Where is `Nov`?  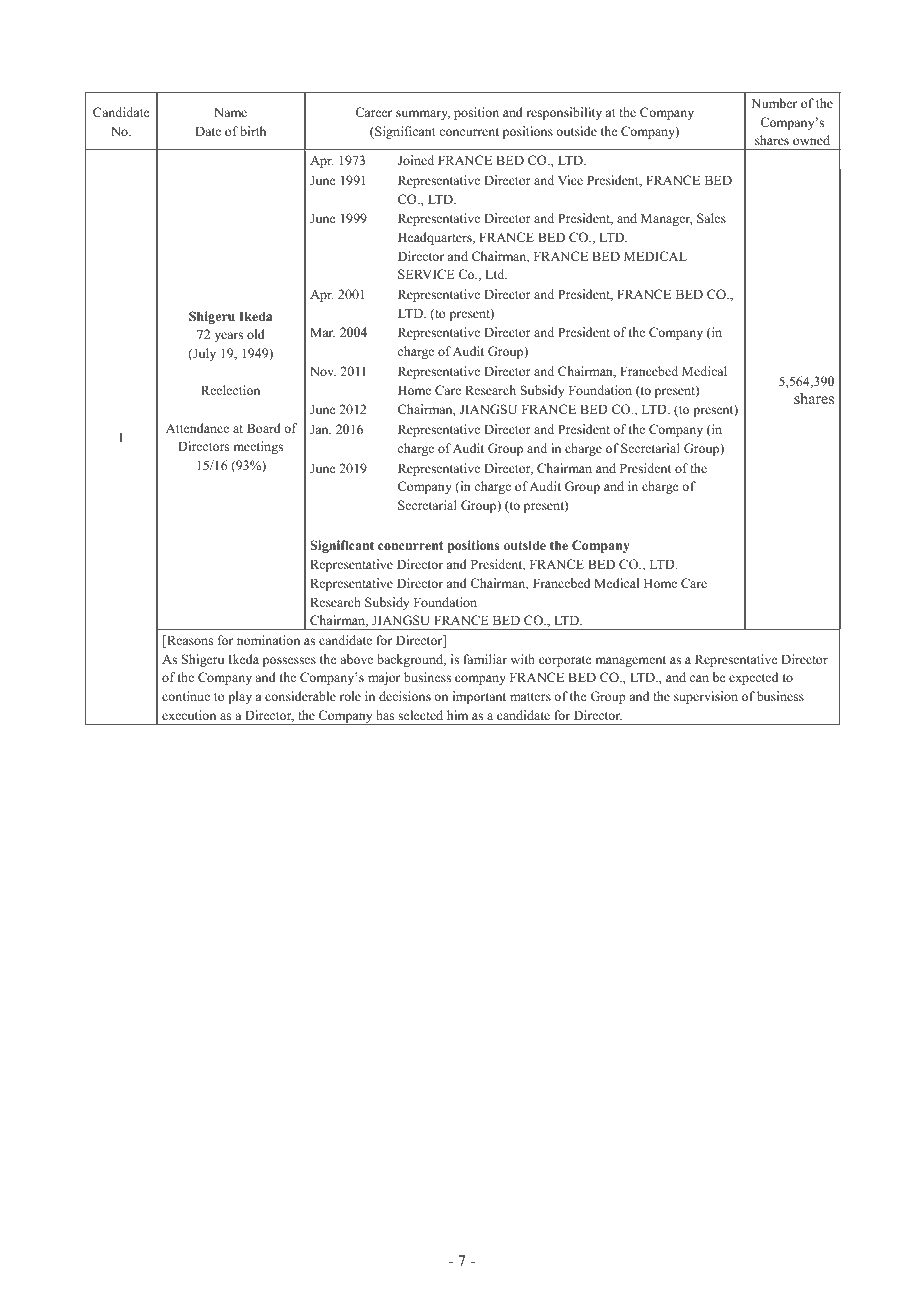 Nov is located at coordinates (323, 371).
